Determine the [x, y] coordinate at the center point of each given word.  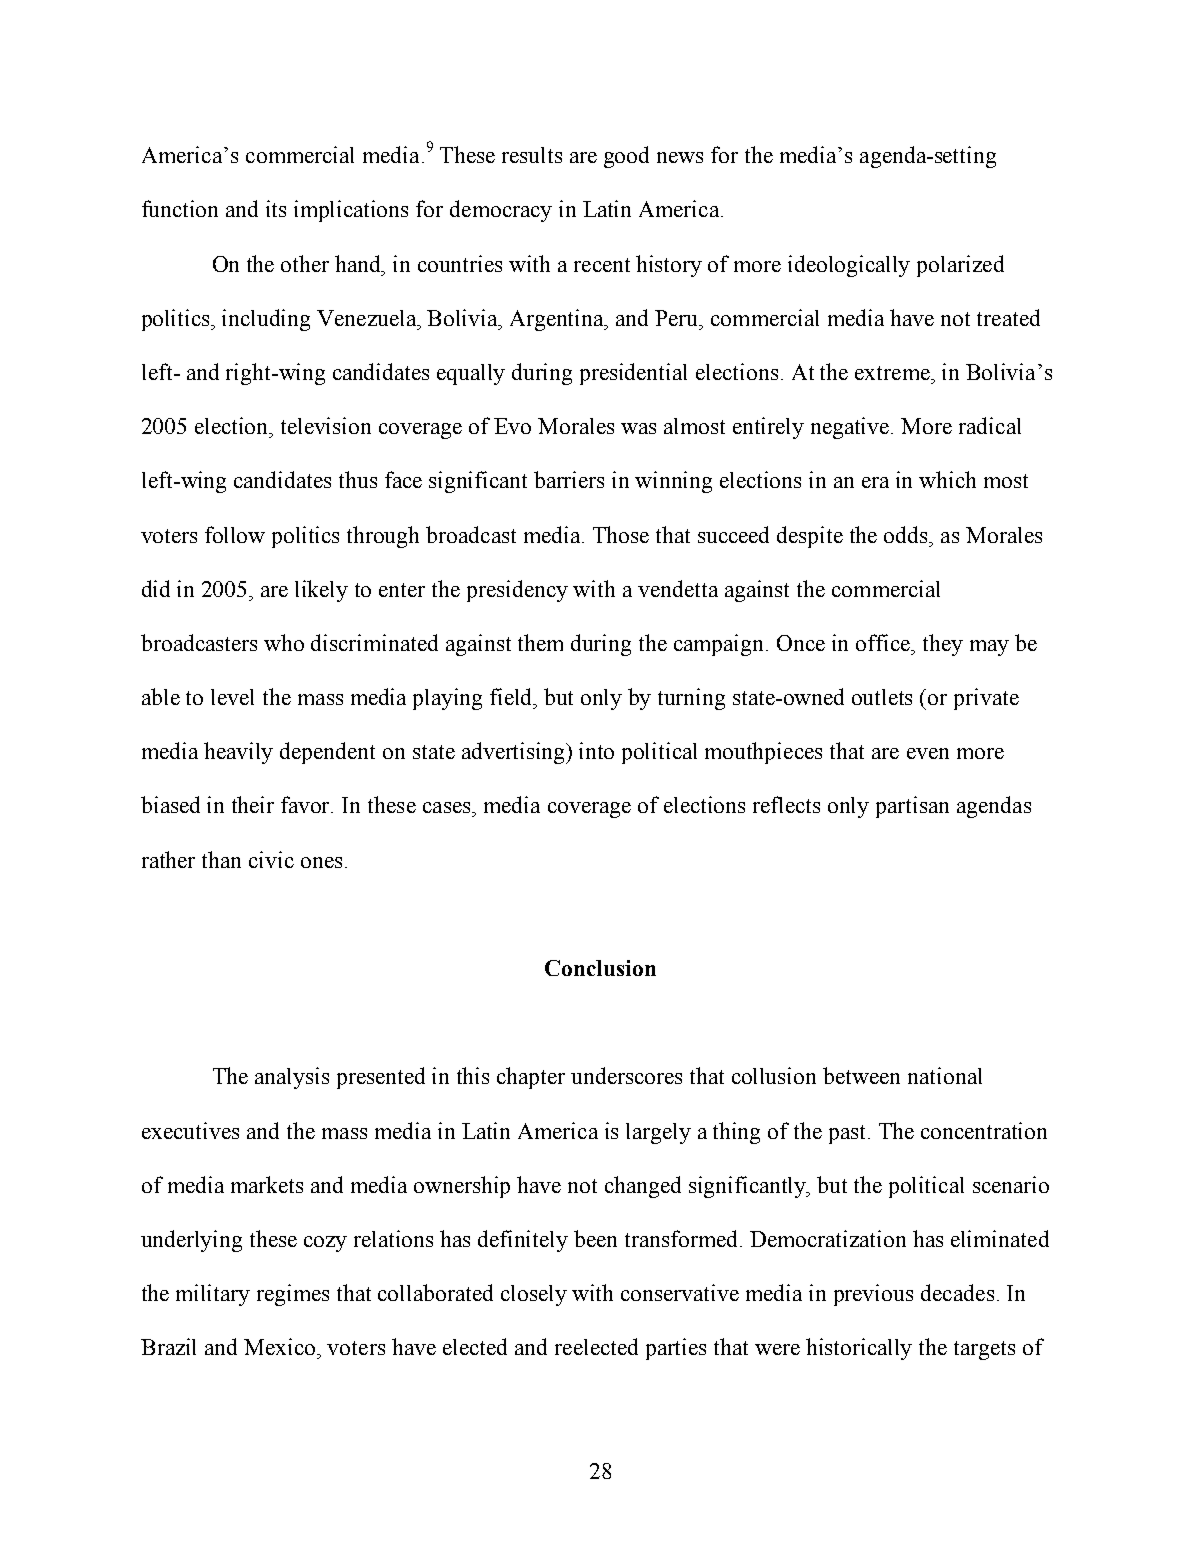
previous [873, 1295]
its [276, 208]
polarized [960, 266]
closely [534, 1295]
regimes [293, 1295]
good [626, 157]
